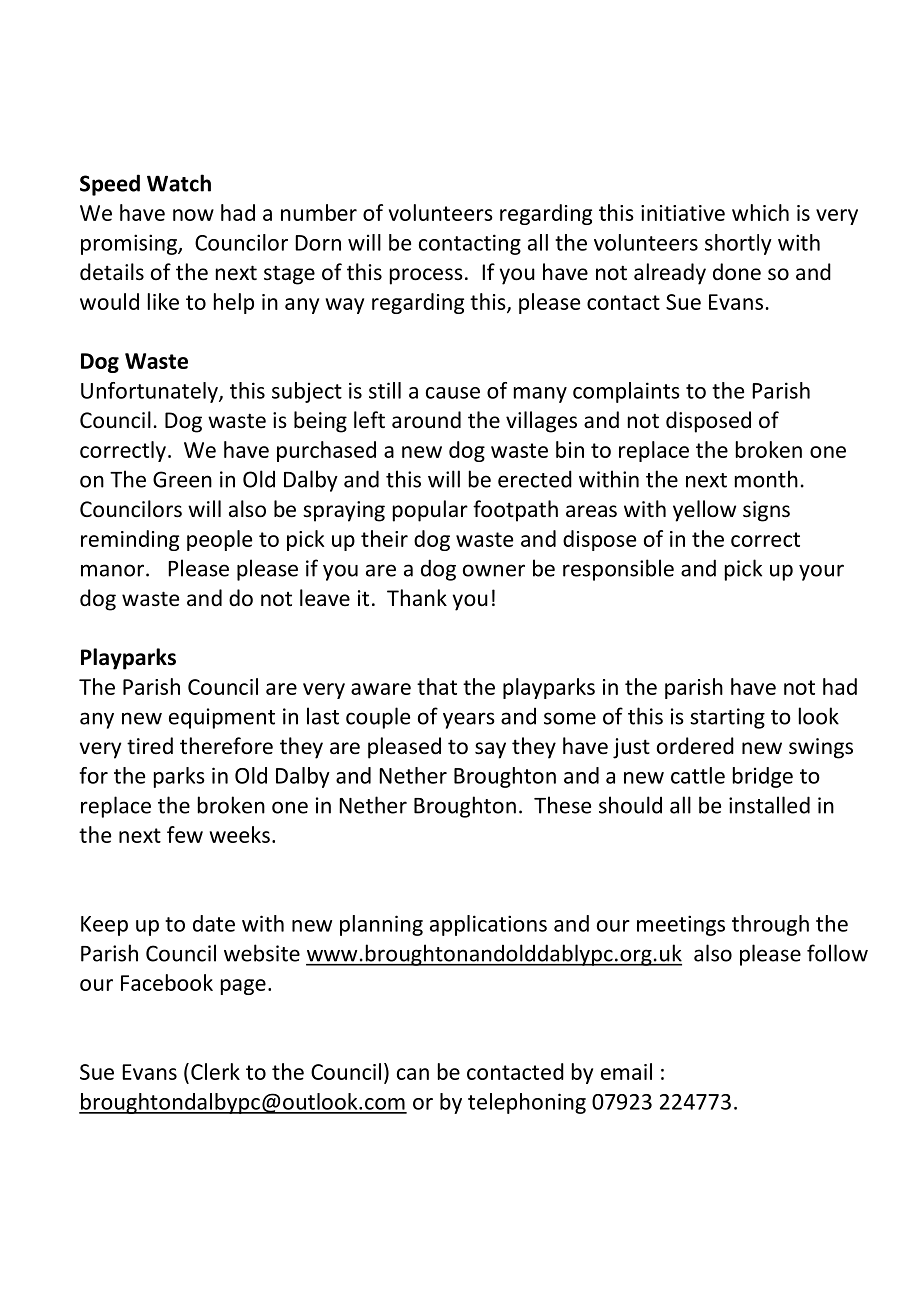 This screenshot has height=1313, width=924. I want to click on your, so click(821, 572).
